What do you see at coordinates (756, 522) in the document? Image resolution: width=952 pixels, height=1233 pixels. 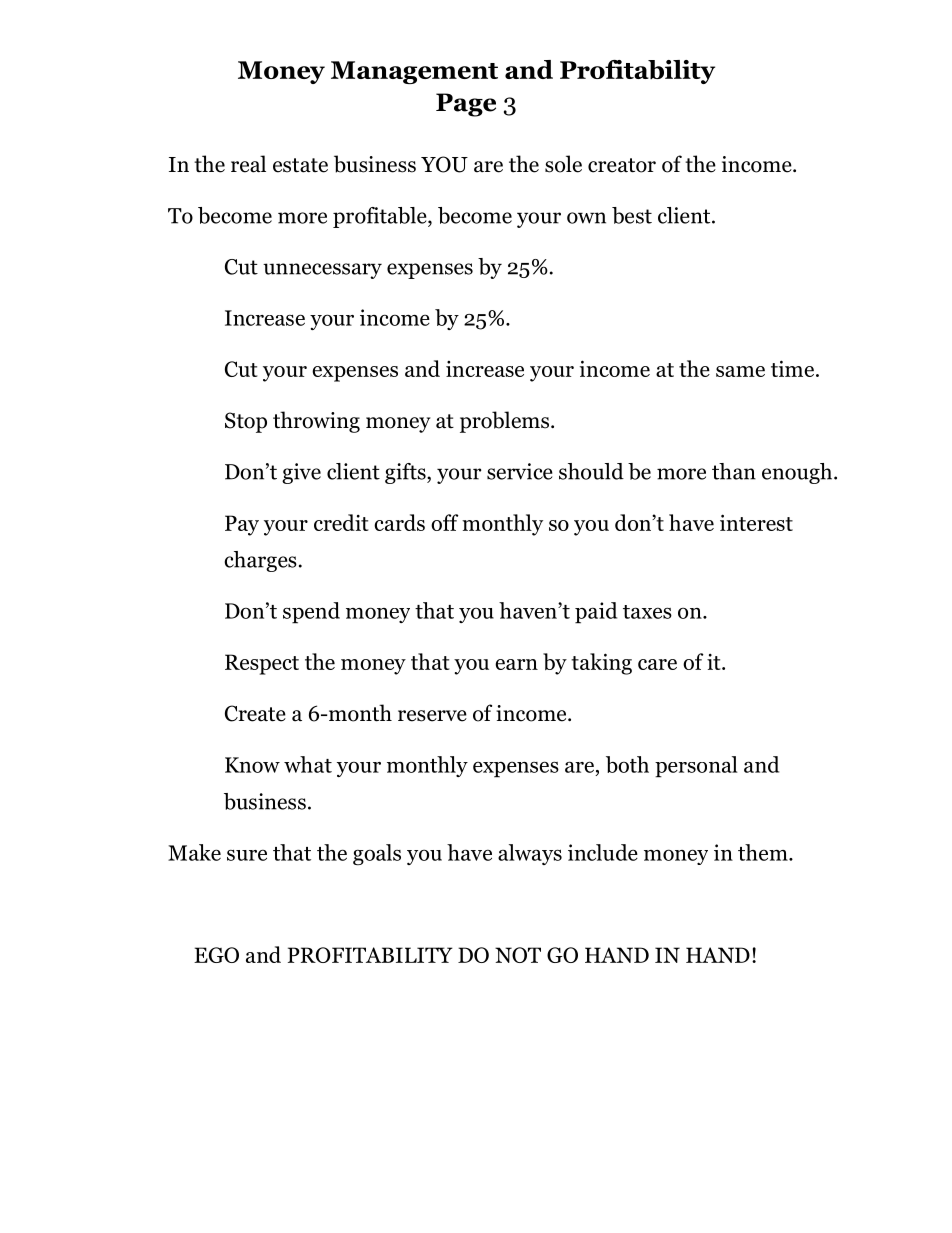 I see `interest` at bounding box center [756, 522].
